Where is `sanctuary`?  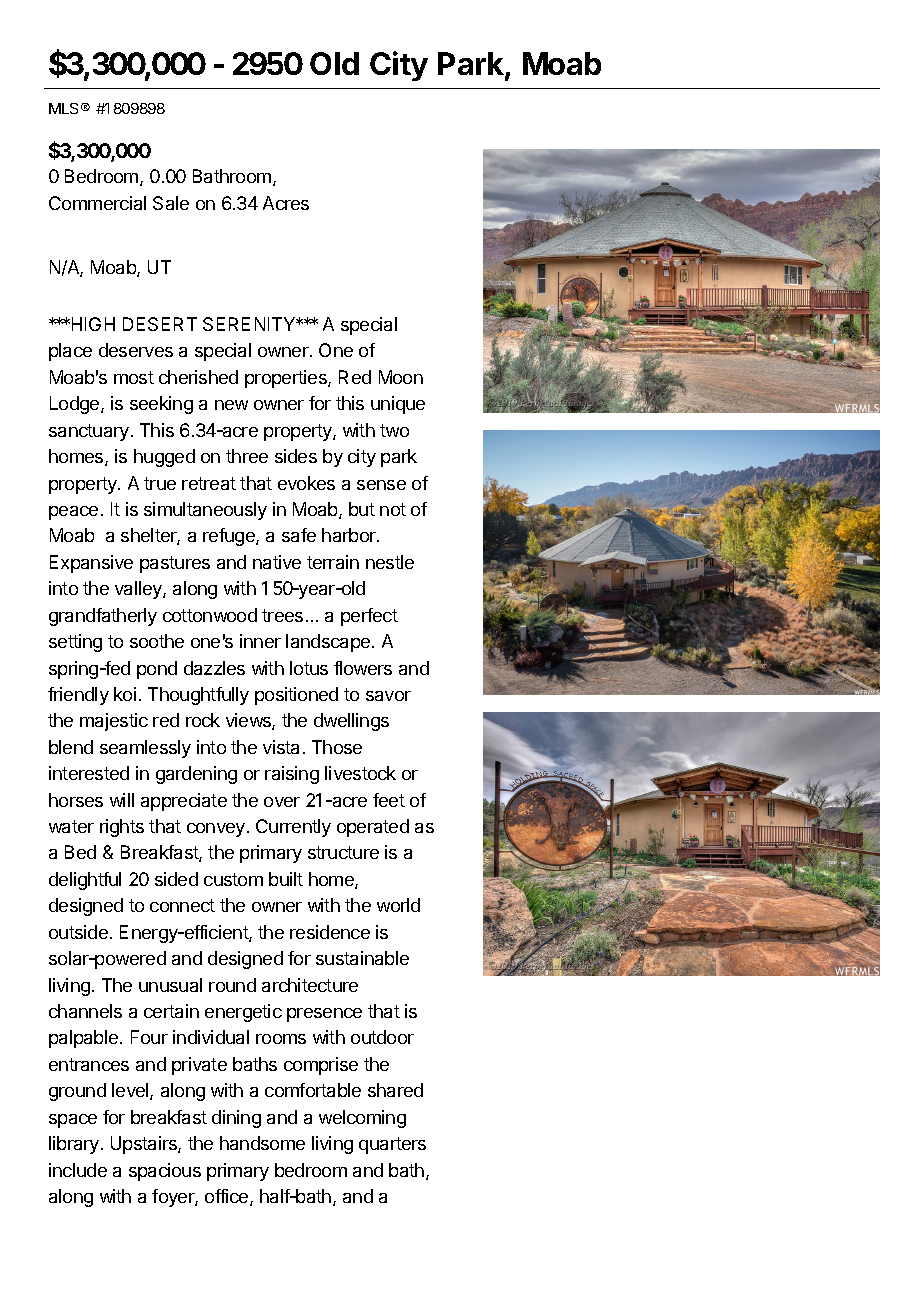 sanctuary is located at coordinates (89, 432).
